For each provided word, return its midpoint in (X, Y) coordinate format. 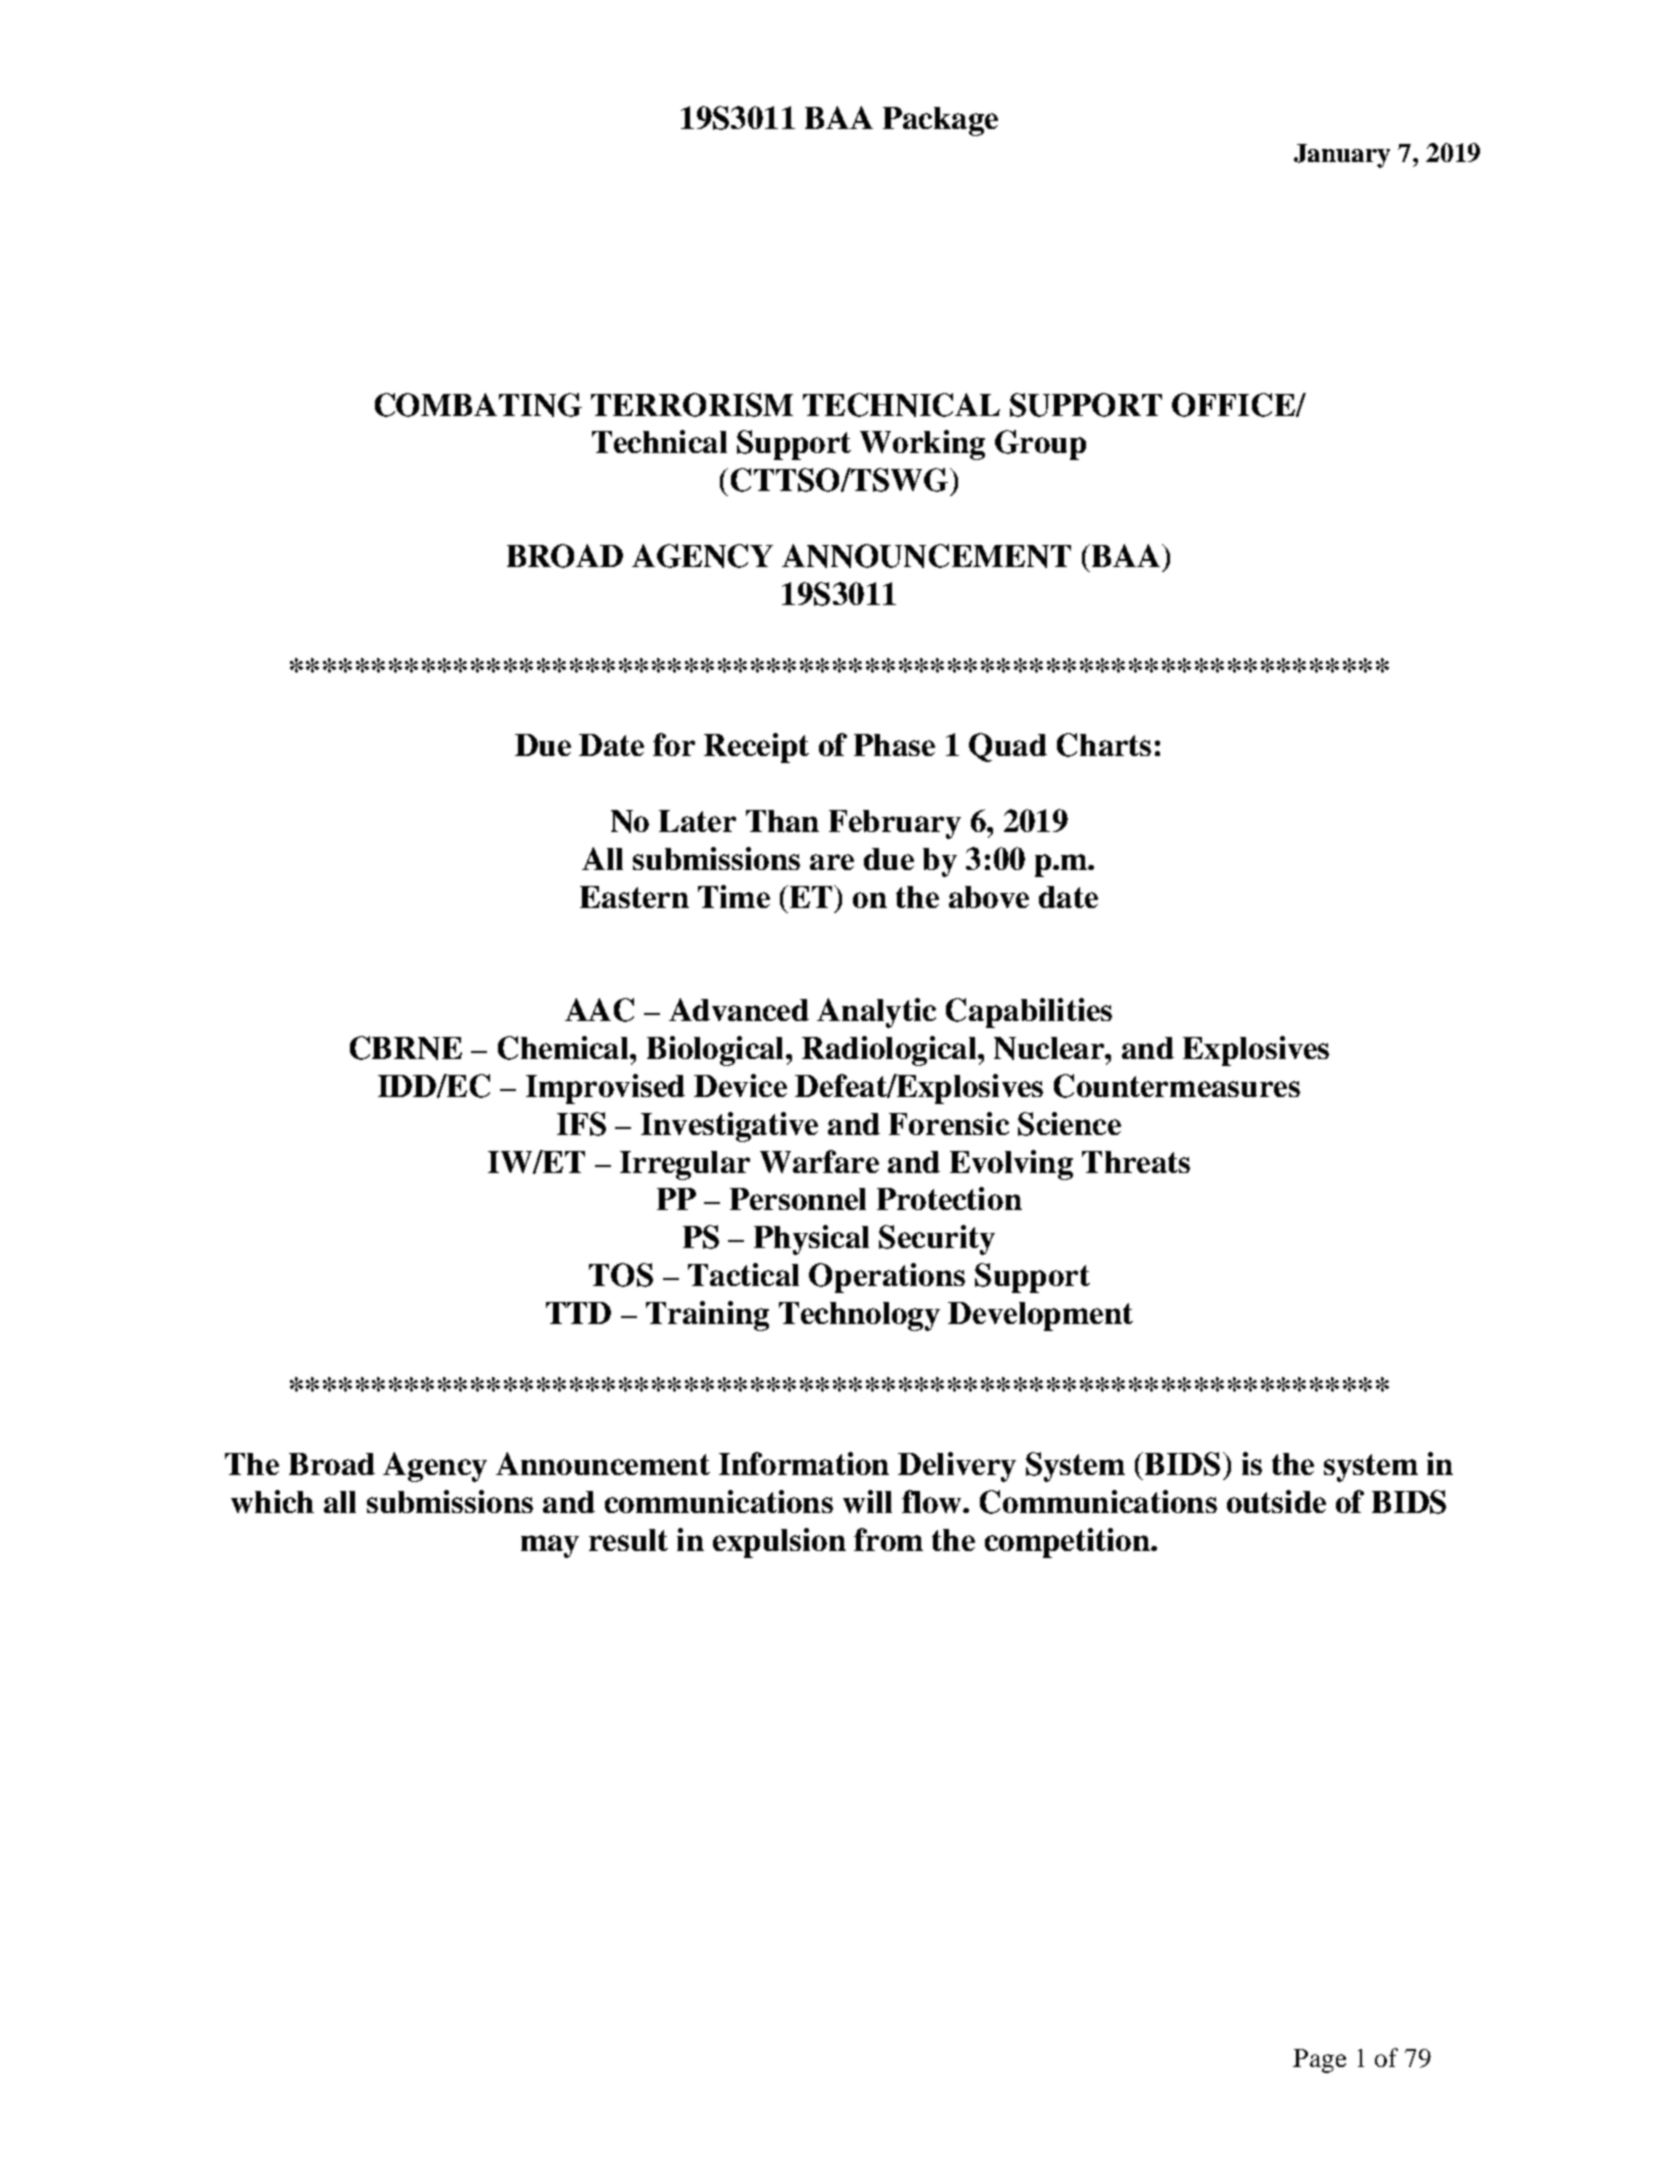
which (272, 1501)
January (1342, 156)
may (550, 1546)
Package (940, 121)
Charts (1104, 745)
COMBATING (478, 405)
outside (1276, 1501)
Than (782, 821)
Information (804, 1463)
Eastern (634, 897)
